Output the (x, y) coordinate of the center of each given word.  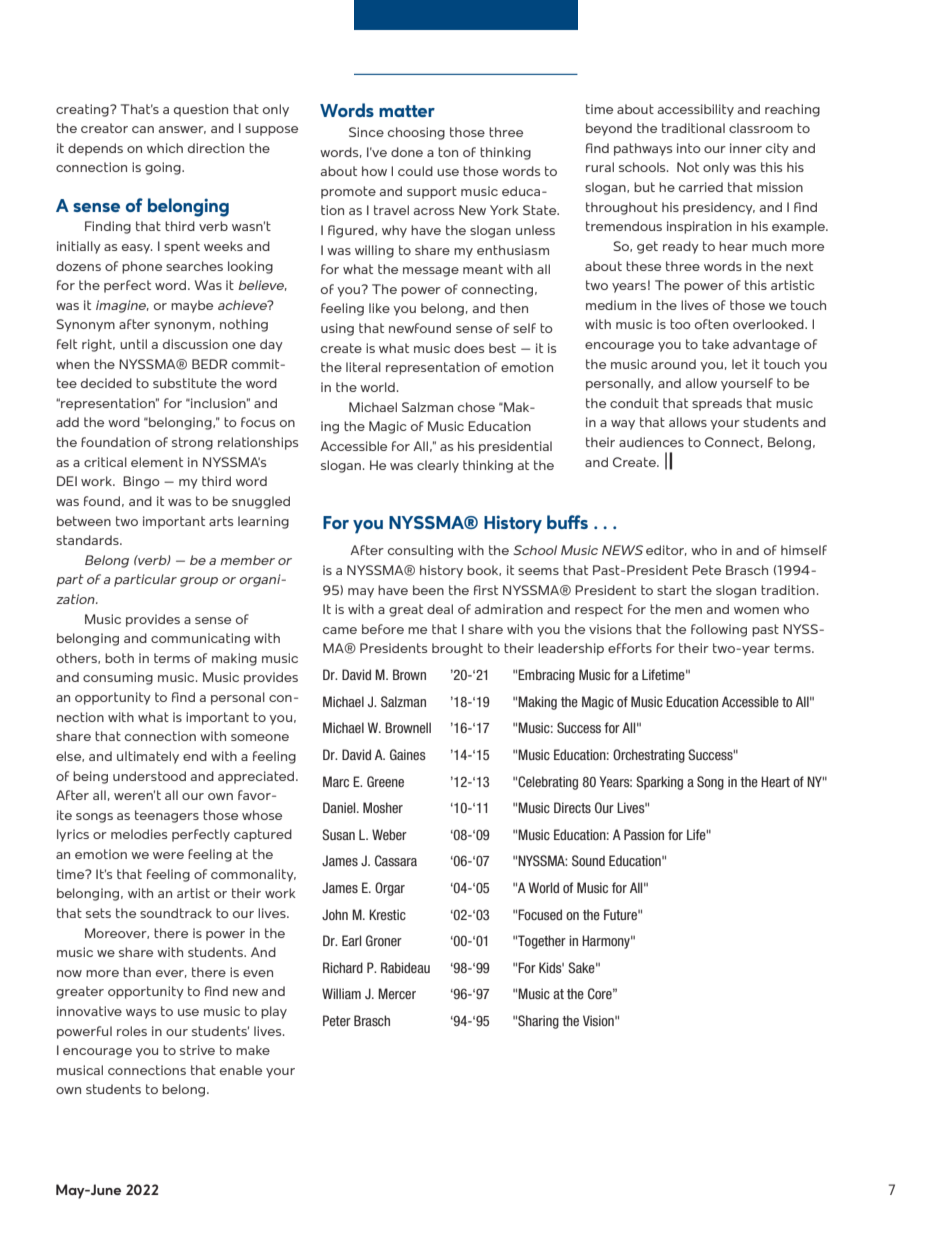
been (428, 590)
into (689, 148)
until (133, 344)
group (199, 582)
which (165, 148)
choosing (416, 133)
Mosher (383, 807)
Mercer (397, 993)
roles (132, 1031)
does (469, 348)
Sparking (659, 783)
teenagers (167, 816)
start (672, 590)
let (740, 364)
